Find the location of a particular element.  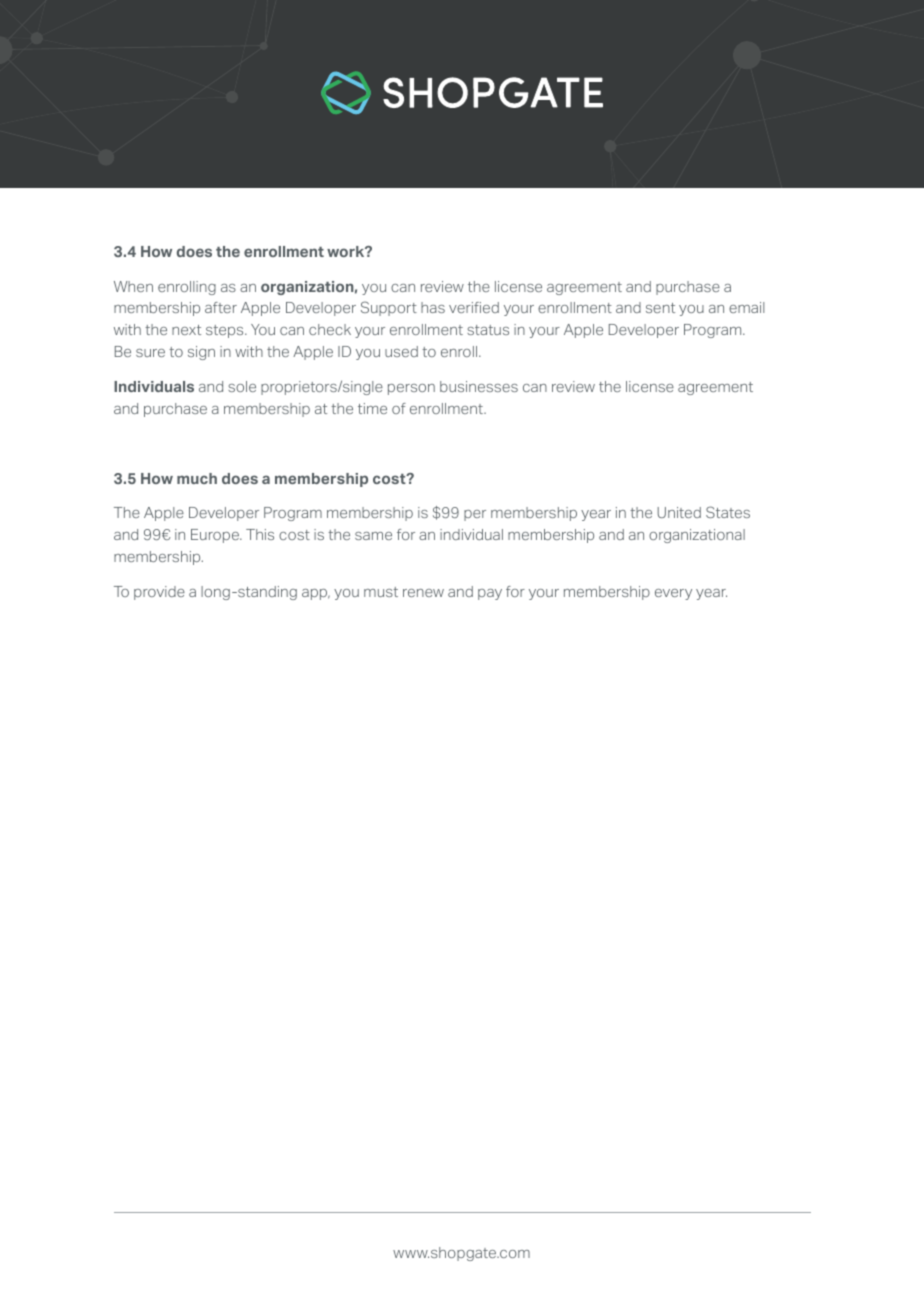

verified is located at coordinates (474, 307).
